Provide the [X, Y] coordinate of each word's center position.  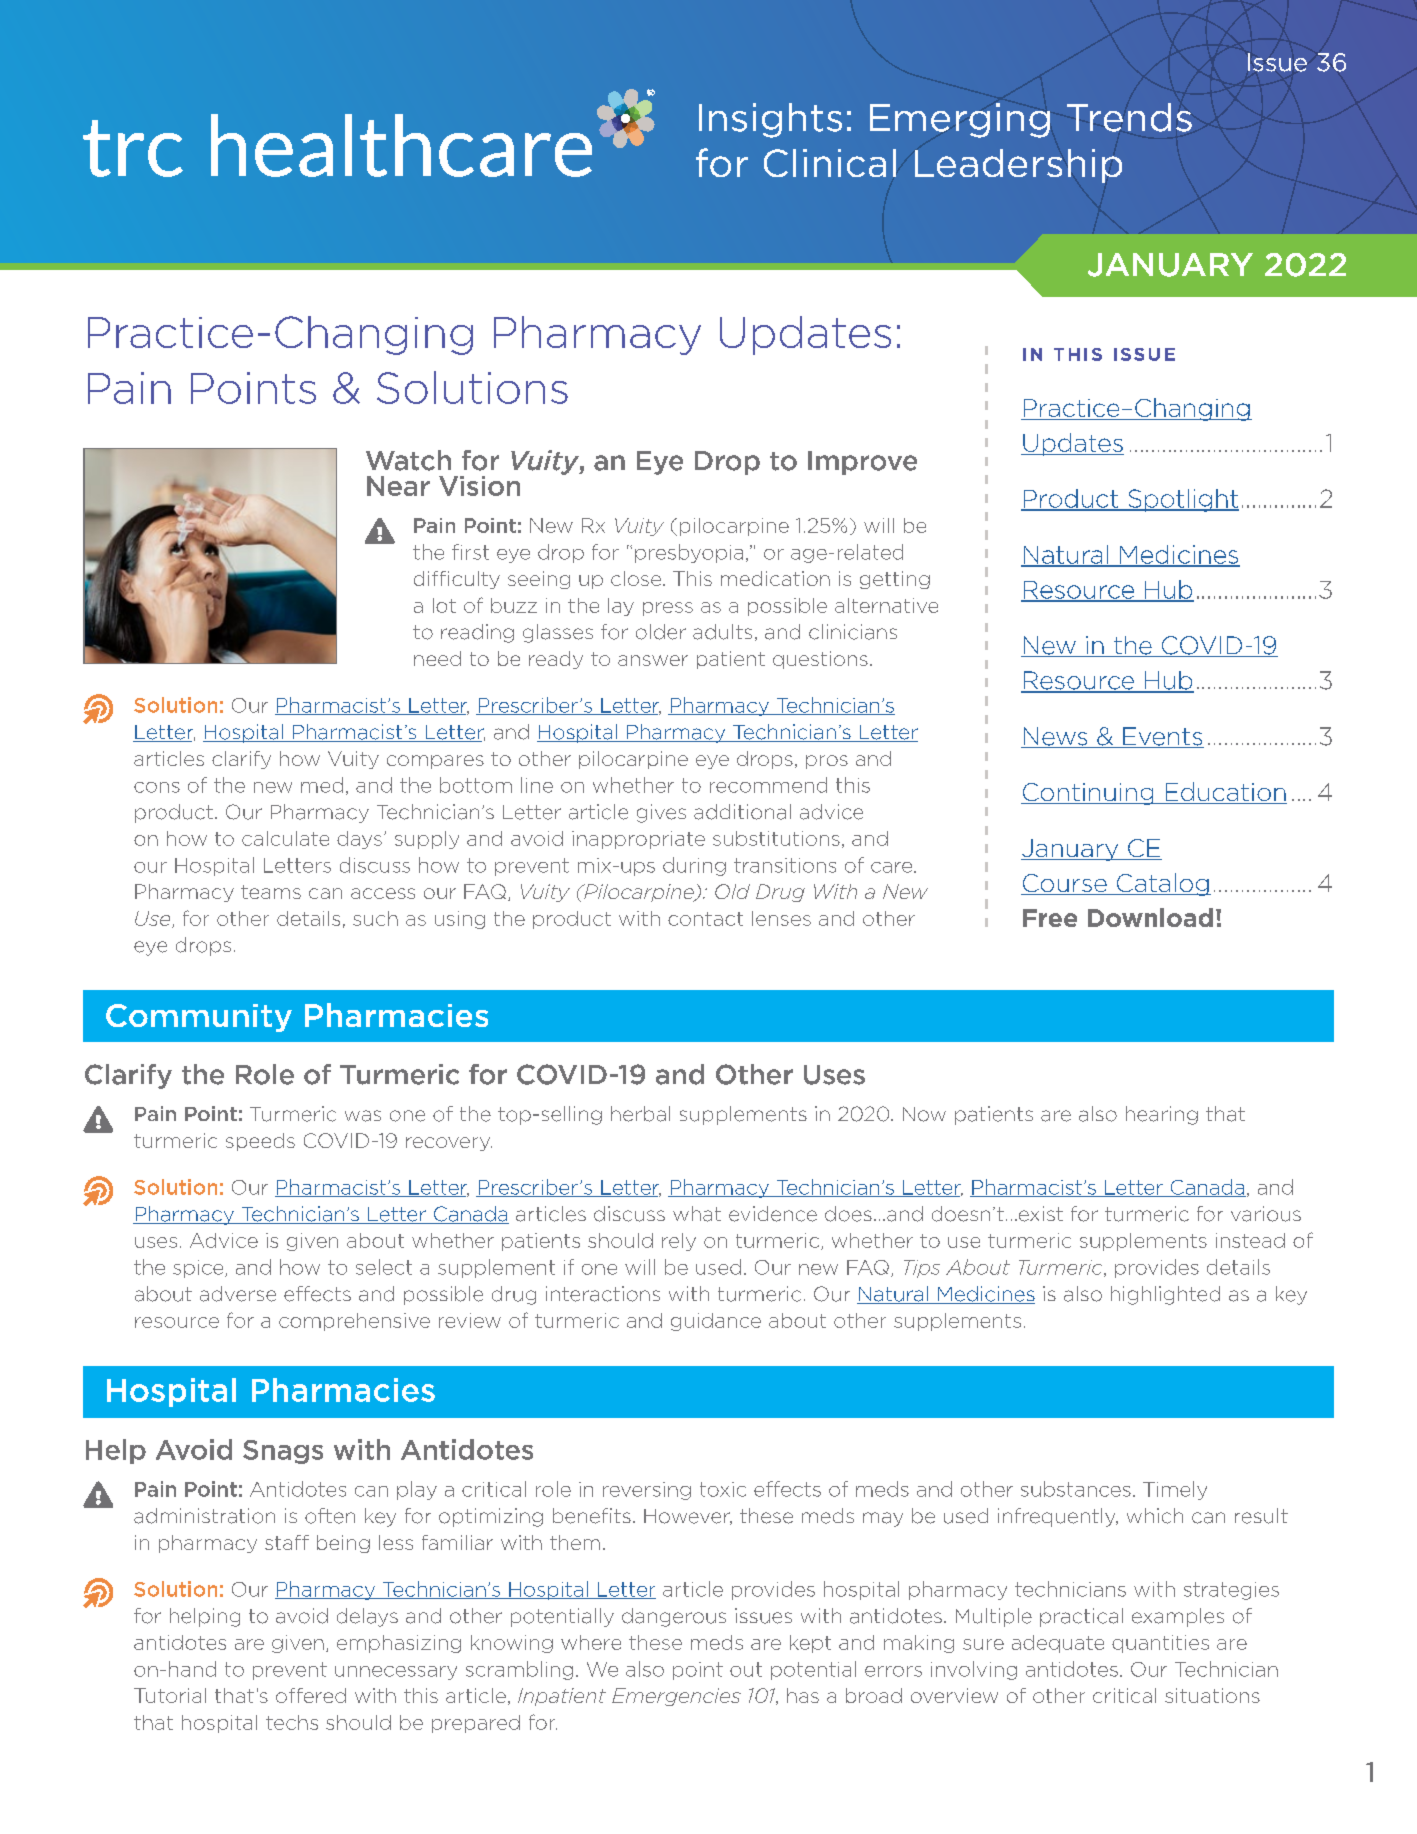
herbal [640, 1114]
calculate [285, 838]
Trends [1129, 117]
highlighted [1165, 1295]
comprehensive [354, 1322]
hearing [1162, 1115]
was [363, 1116]
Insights [770, 120]
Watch [408, 460]
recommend [768, 785]
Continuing [1088, 794]
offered [311, 1695]
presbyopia [689, 553]
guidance [716, 1322]
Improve [862, 463]
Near [398, 486]
